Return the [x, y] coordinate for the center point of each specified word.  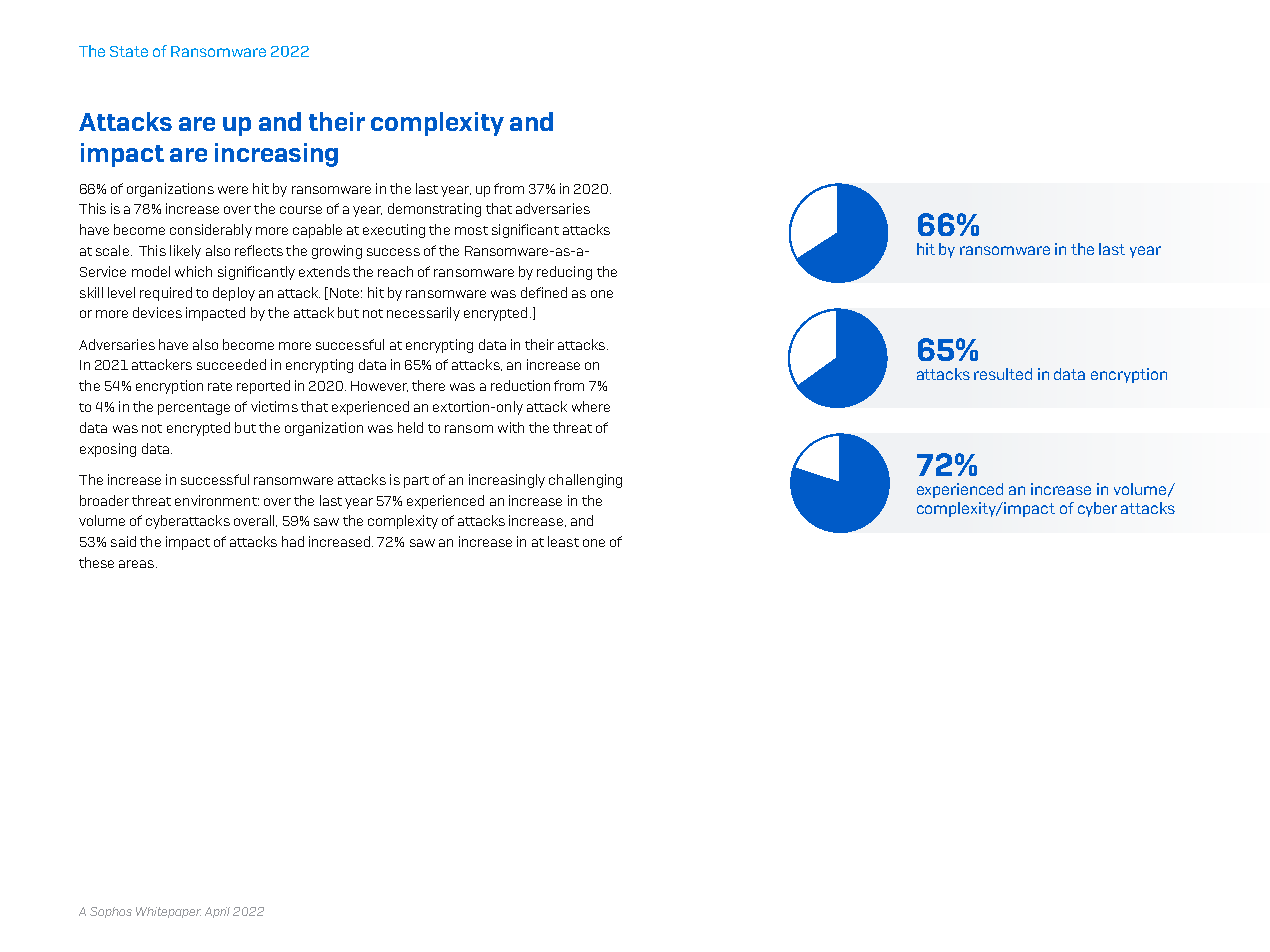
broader [104, 500]
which [193, 271]
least [563, 541]
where [591, 406]
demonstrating [434, 210]
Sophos [111, 912]
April [217, 912]
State [129, 51]
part [416, 482]
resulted [1003, 374]
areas [138, 564]
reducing [564, 273]
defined [544, 292]
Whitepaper [168, 912]
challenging [585, 481]
